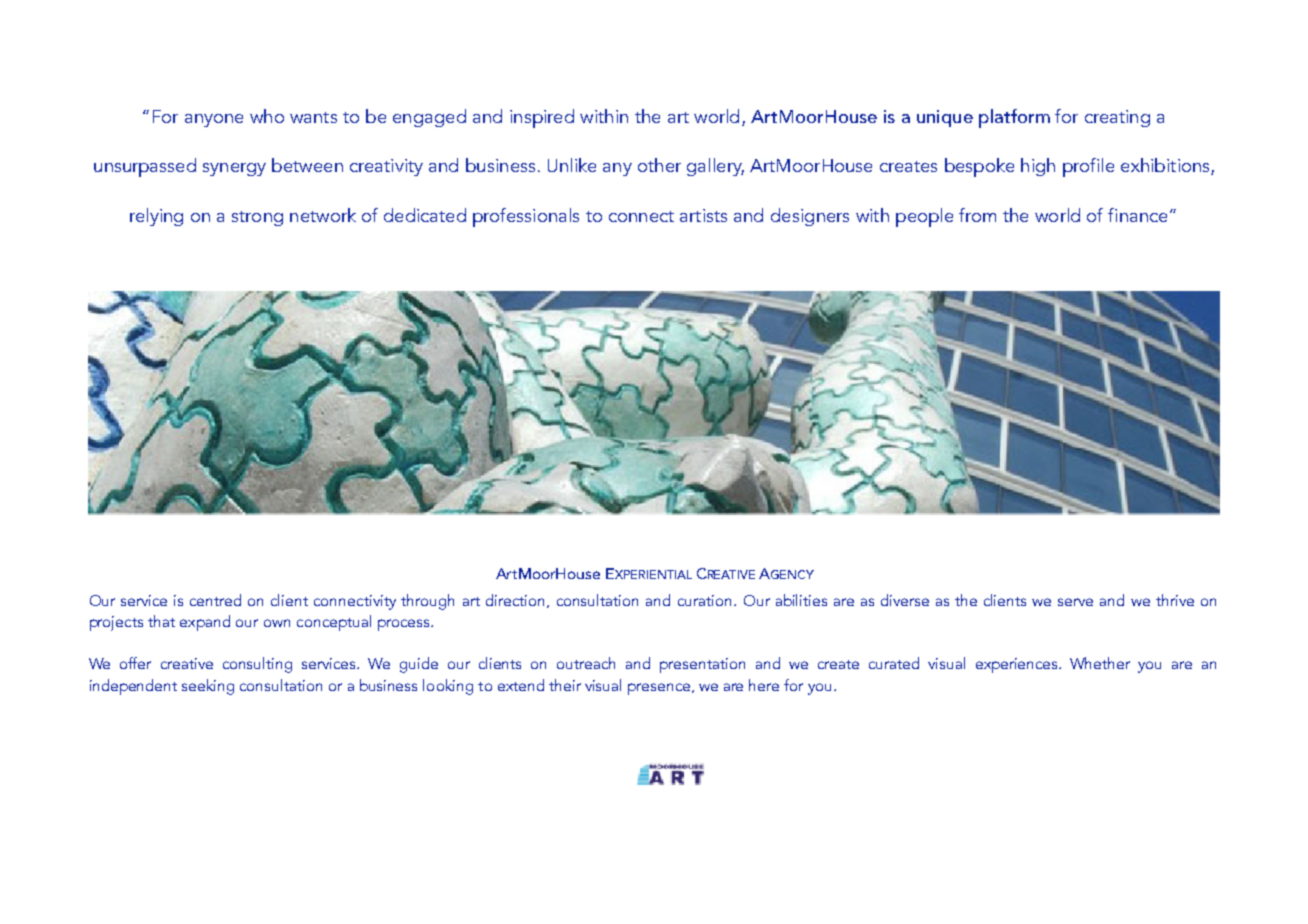 This screenshot has height=924, width=1308. I want to click on platform, so click(1014, 118).
